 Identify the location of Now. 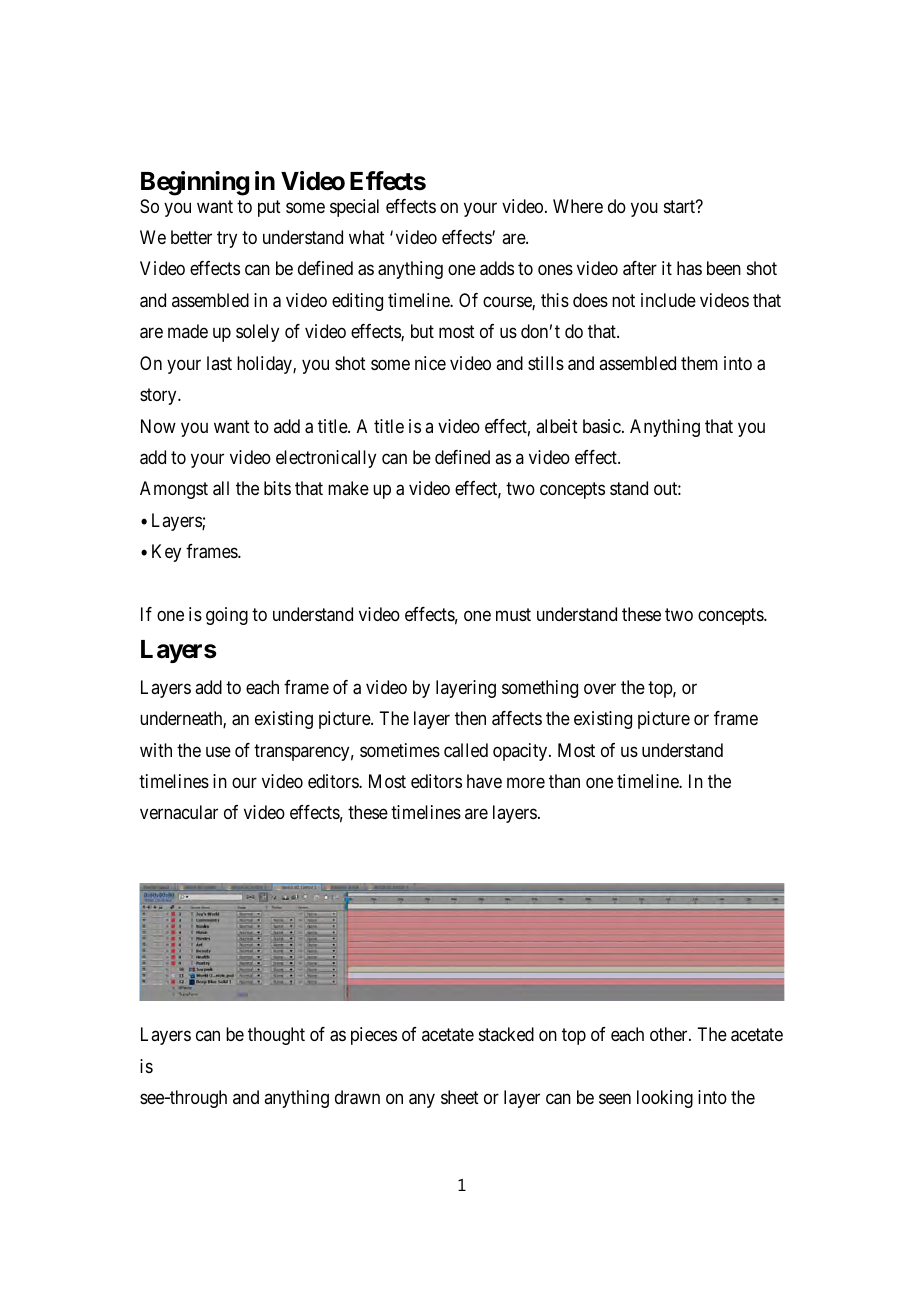
(158, 426).
